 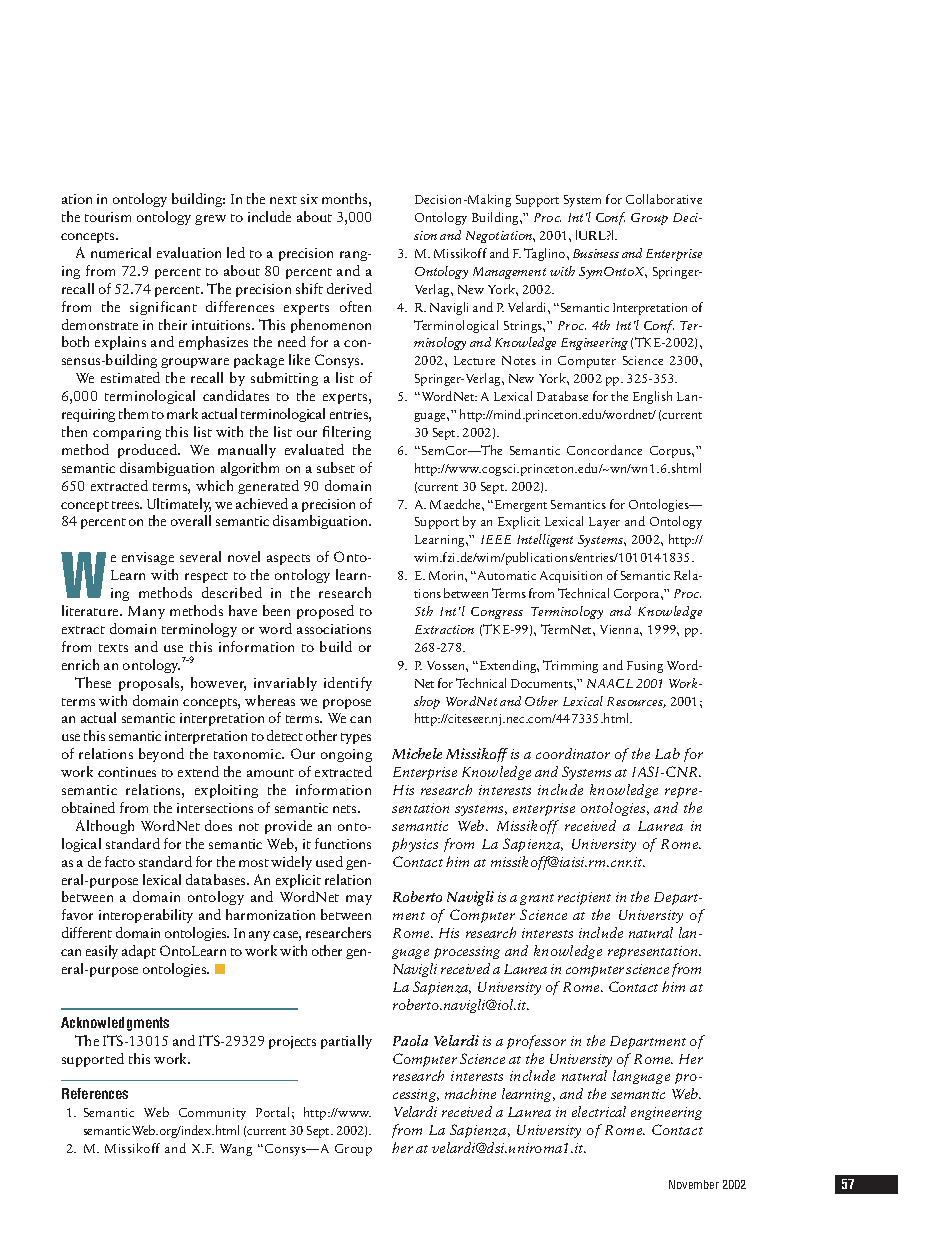 I want to click on produced, so click(x=149, y=451).
